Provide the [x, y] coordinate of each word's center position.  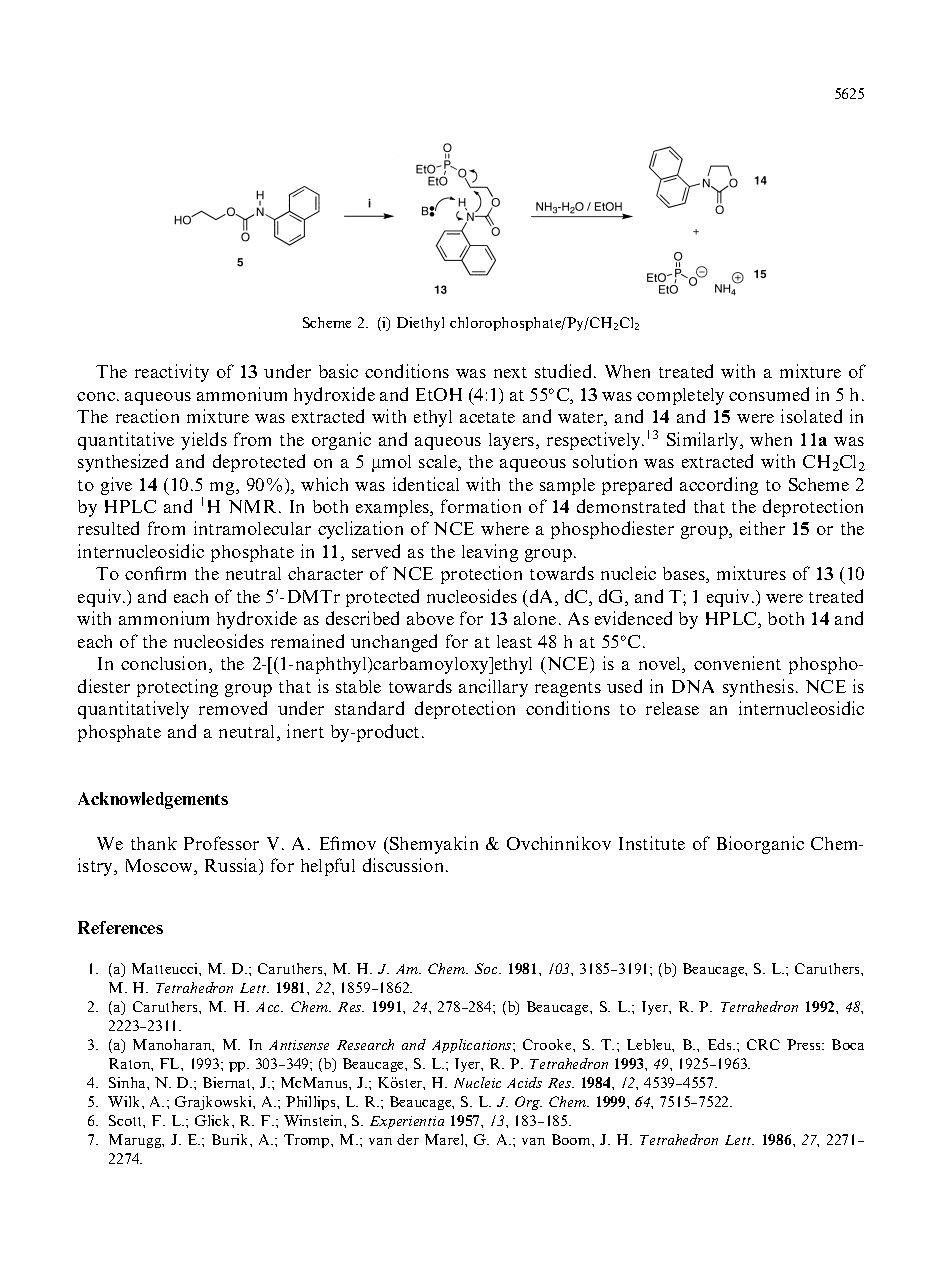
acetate [487, 417]
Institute [652, 843]
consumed [769, 394]
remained [307, 641]
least [514, 641]
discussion [405, 865]
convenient [737, 663]
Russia [232, 866]
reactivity [172, 373]
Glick [214, 1120]
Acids [524, 1082]
